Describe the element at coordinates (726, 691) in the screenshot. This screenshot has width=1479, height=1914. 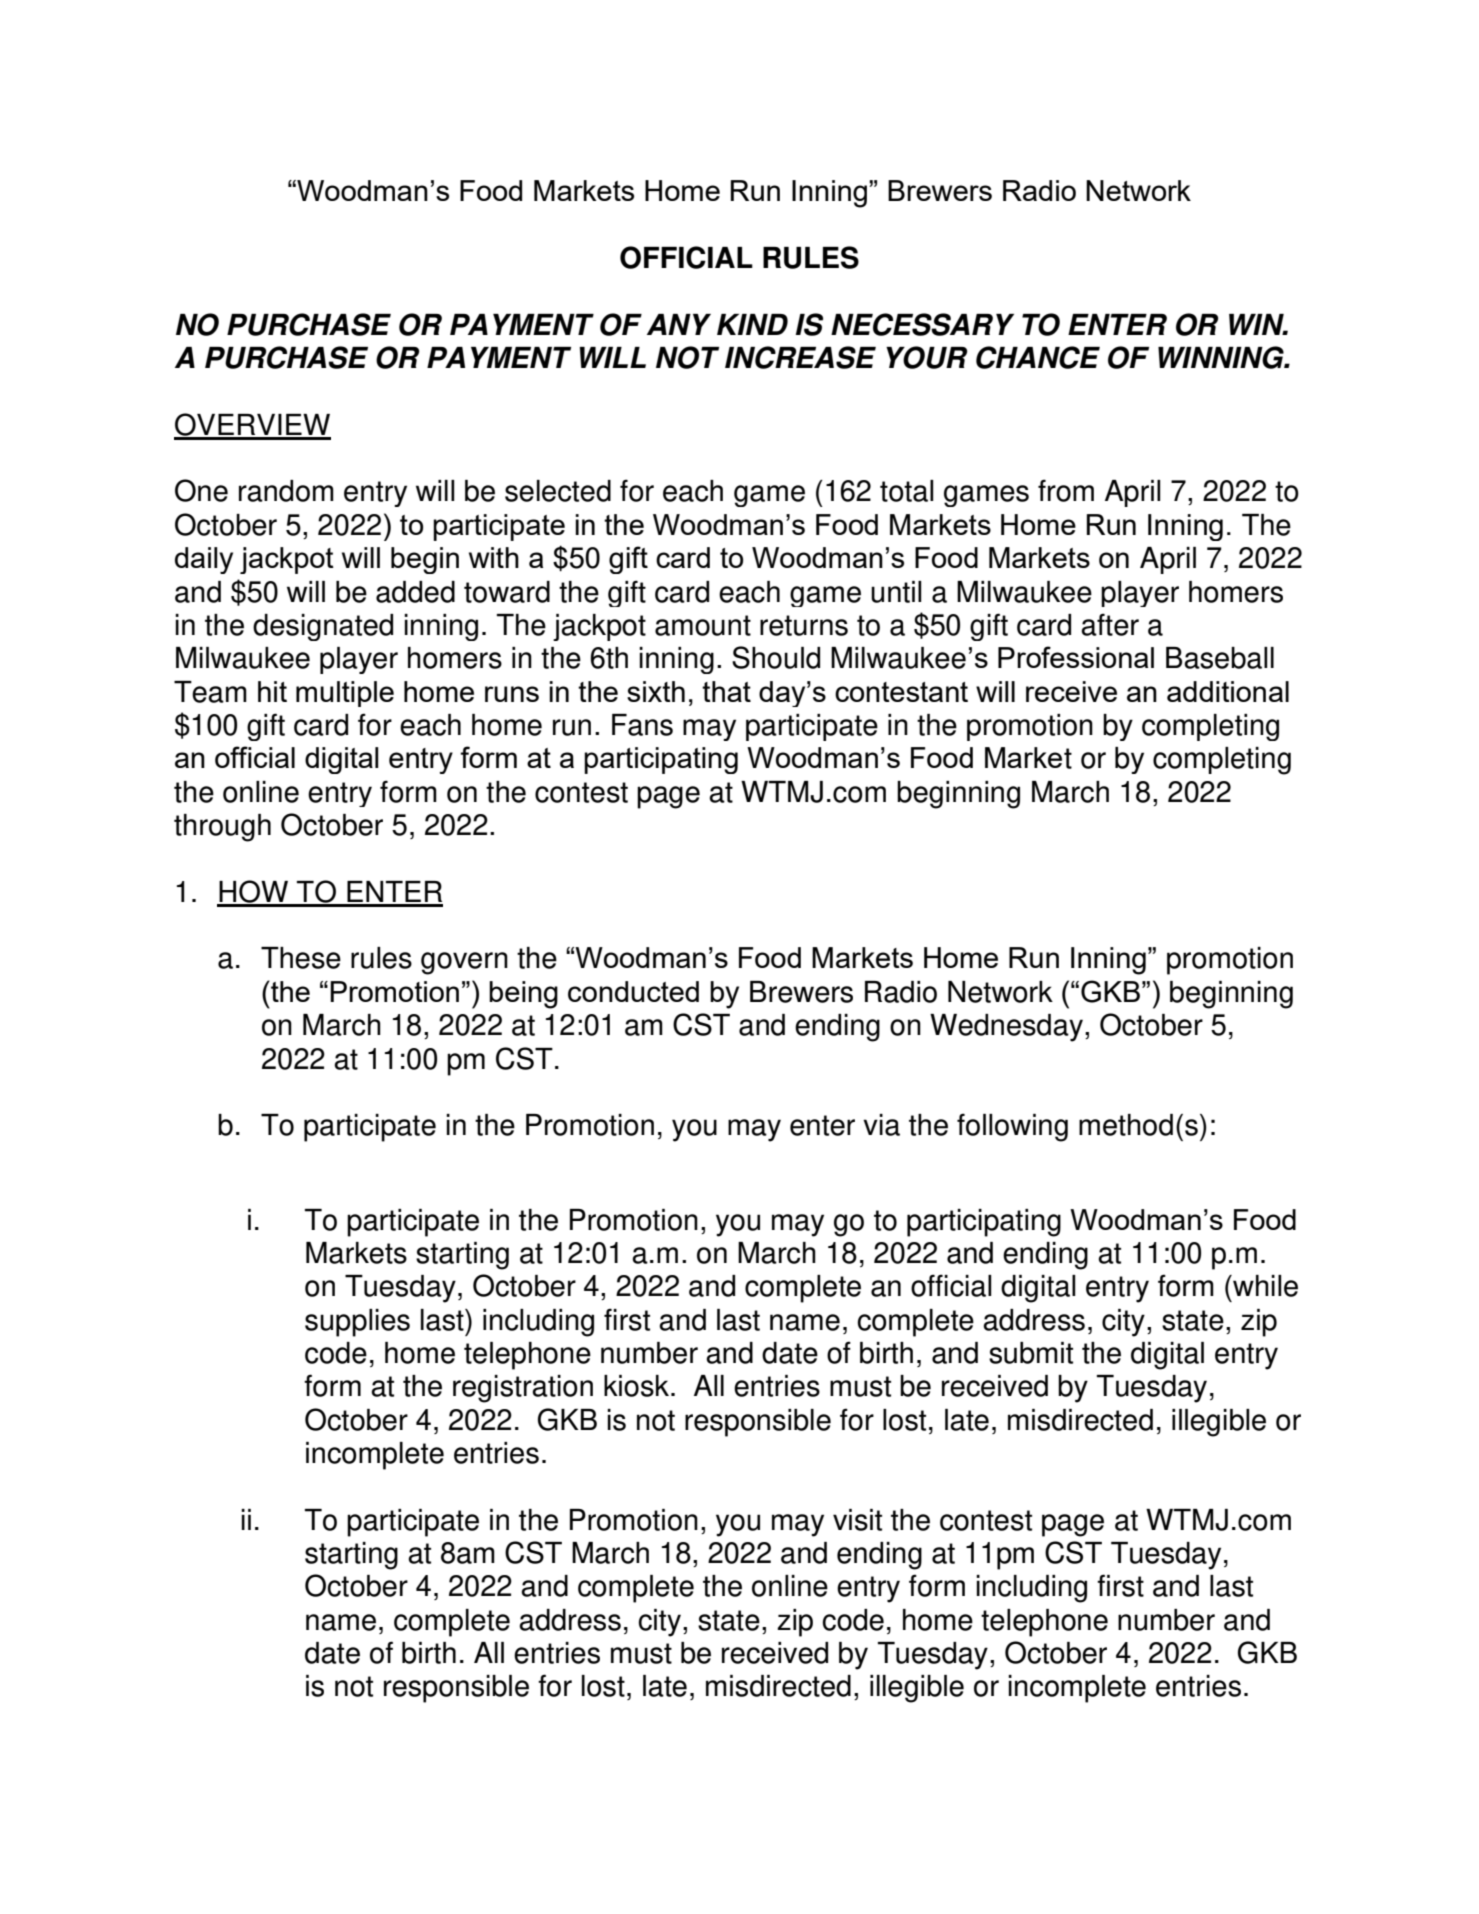
I see `that` at that location.
